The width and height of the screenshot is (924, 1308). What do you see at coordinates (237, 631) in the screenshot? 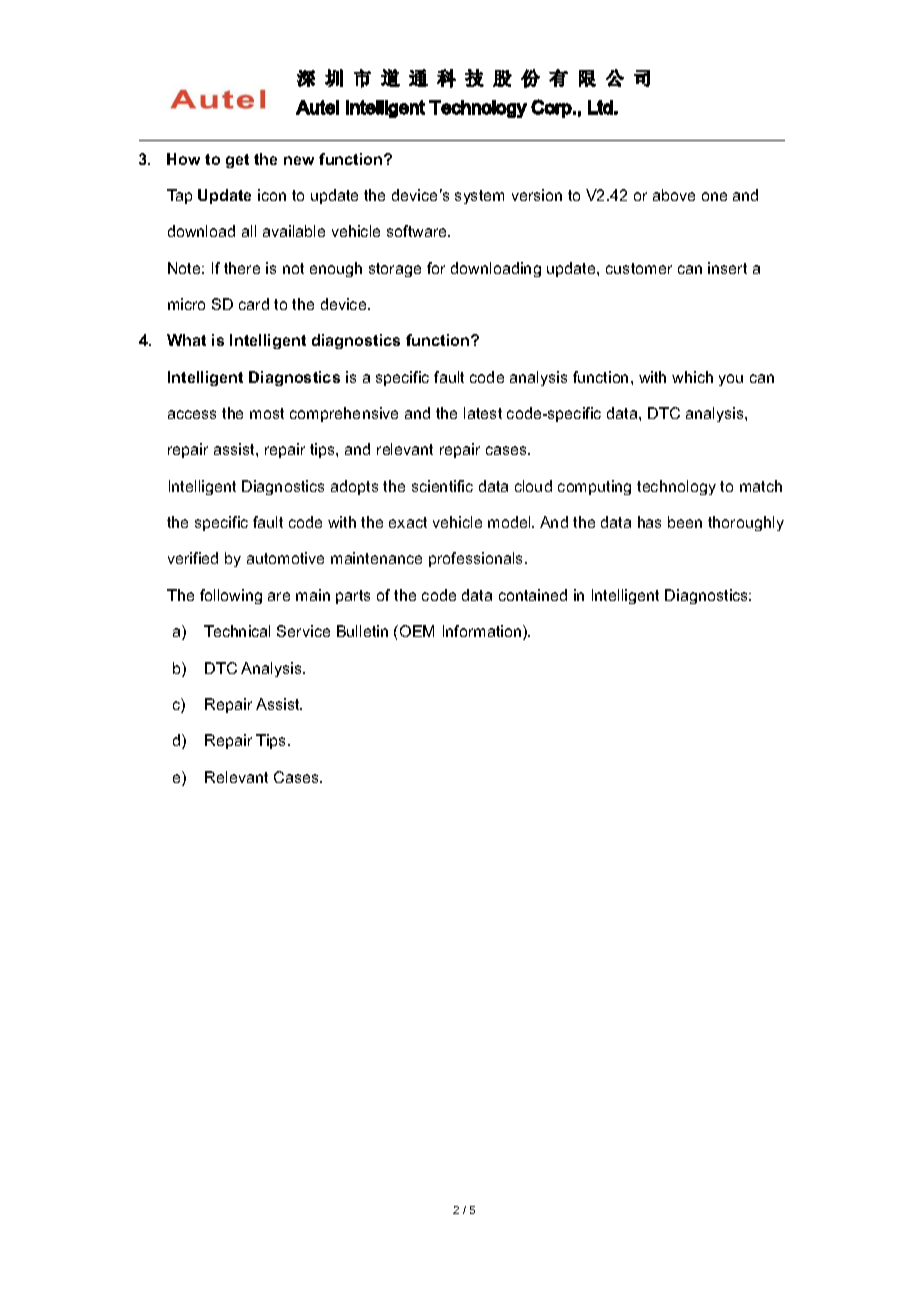
I see `Technical` at bounding box center [237, 631].
